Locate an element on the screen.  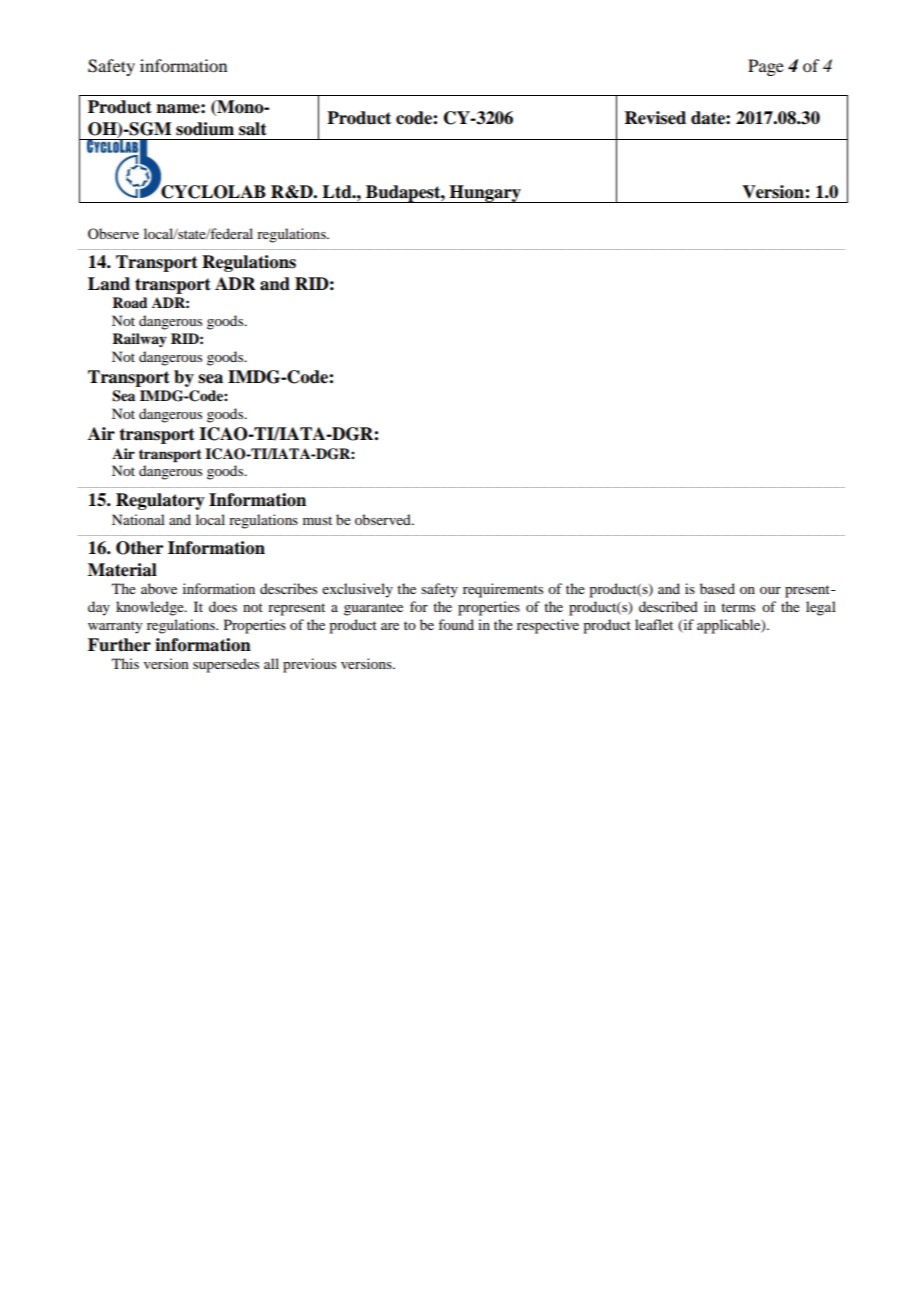
must is located at coordinates (317, 520).
